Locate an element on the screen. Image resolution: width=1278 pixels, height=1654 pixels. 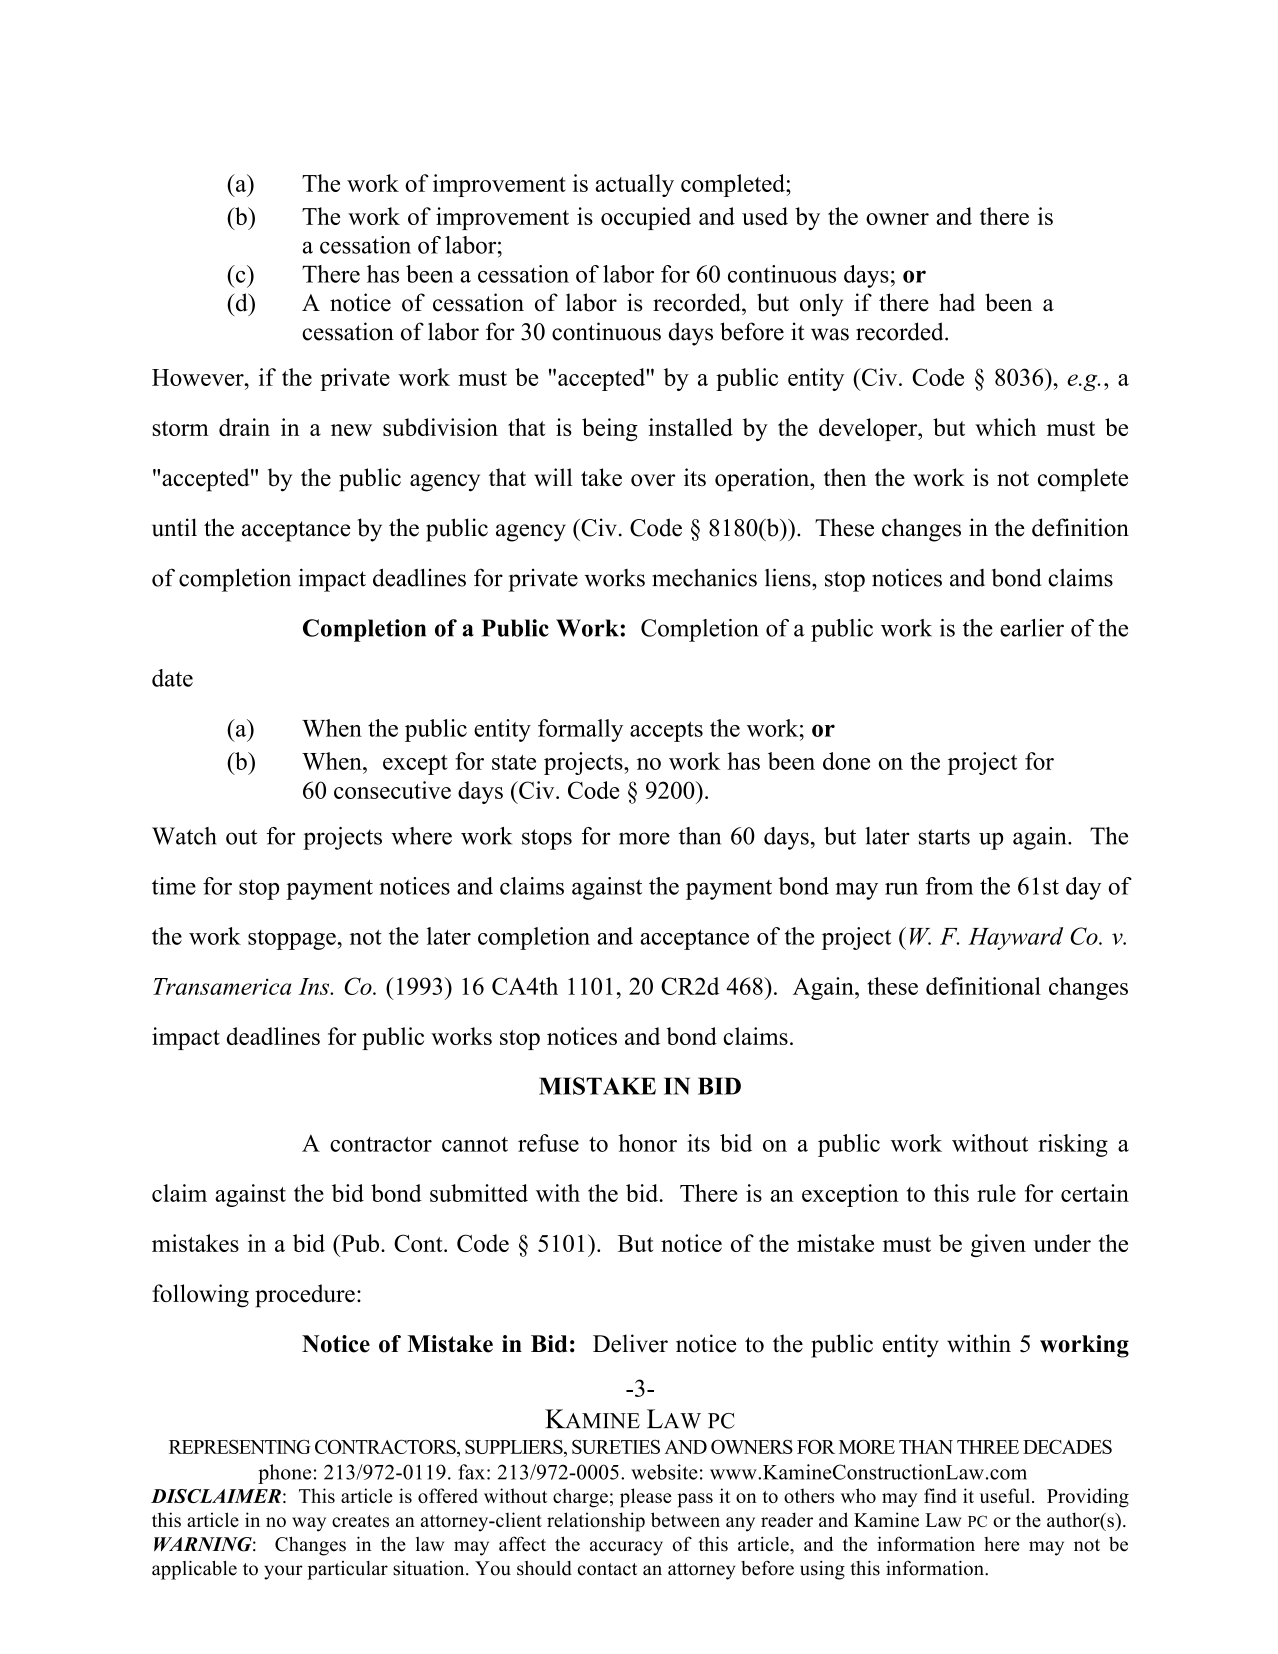
However is located at coordinates (199, 377).
